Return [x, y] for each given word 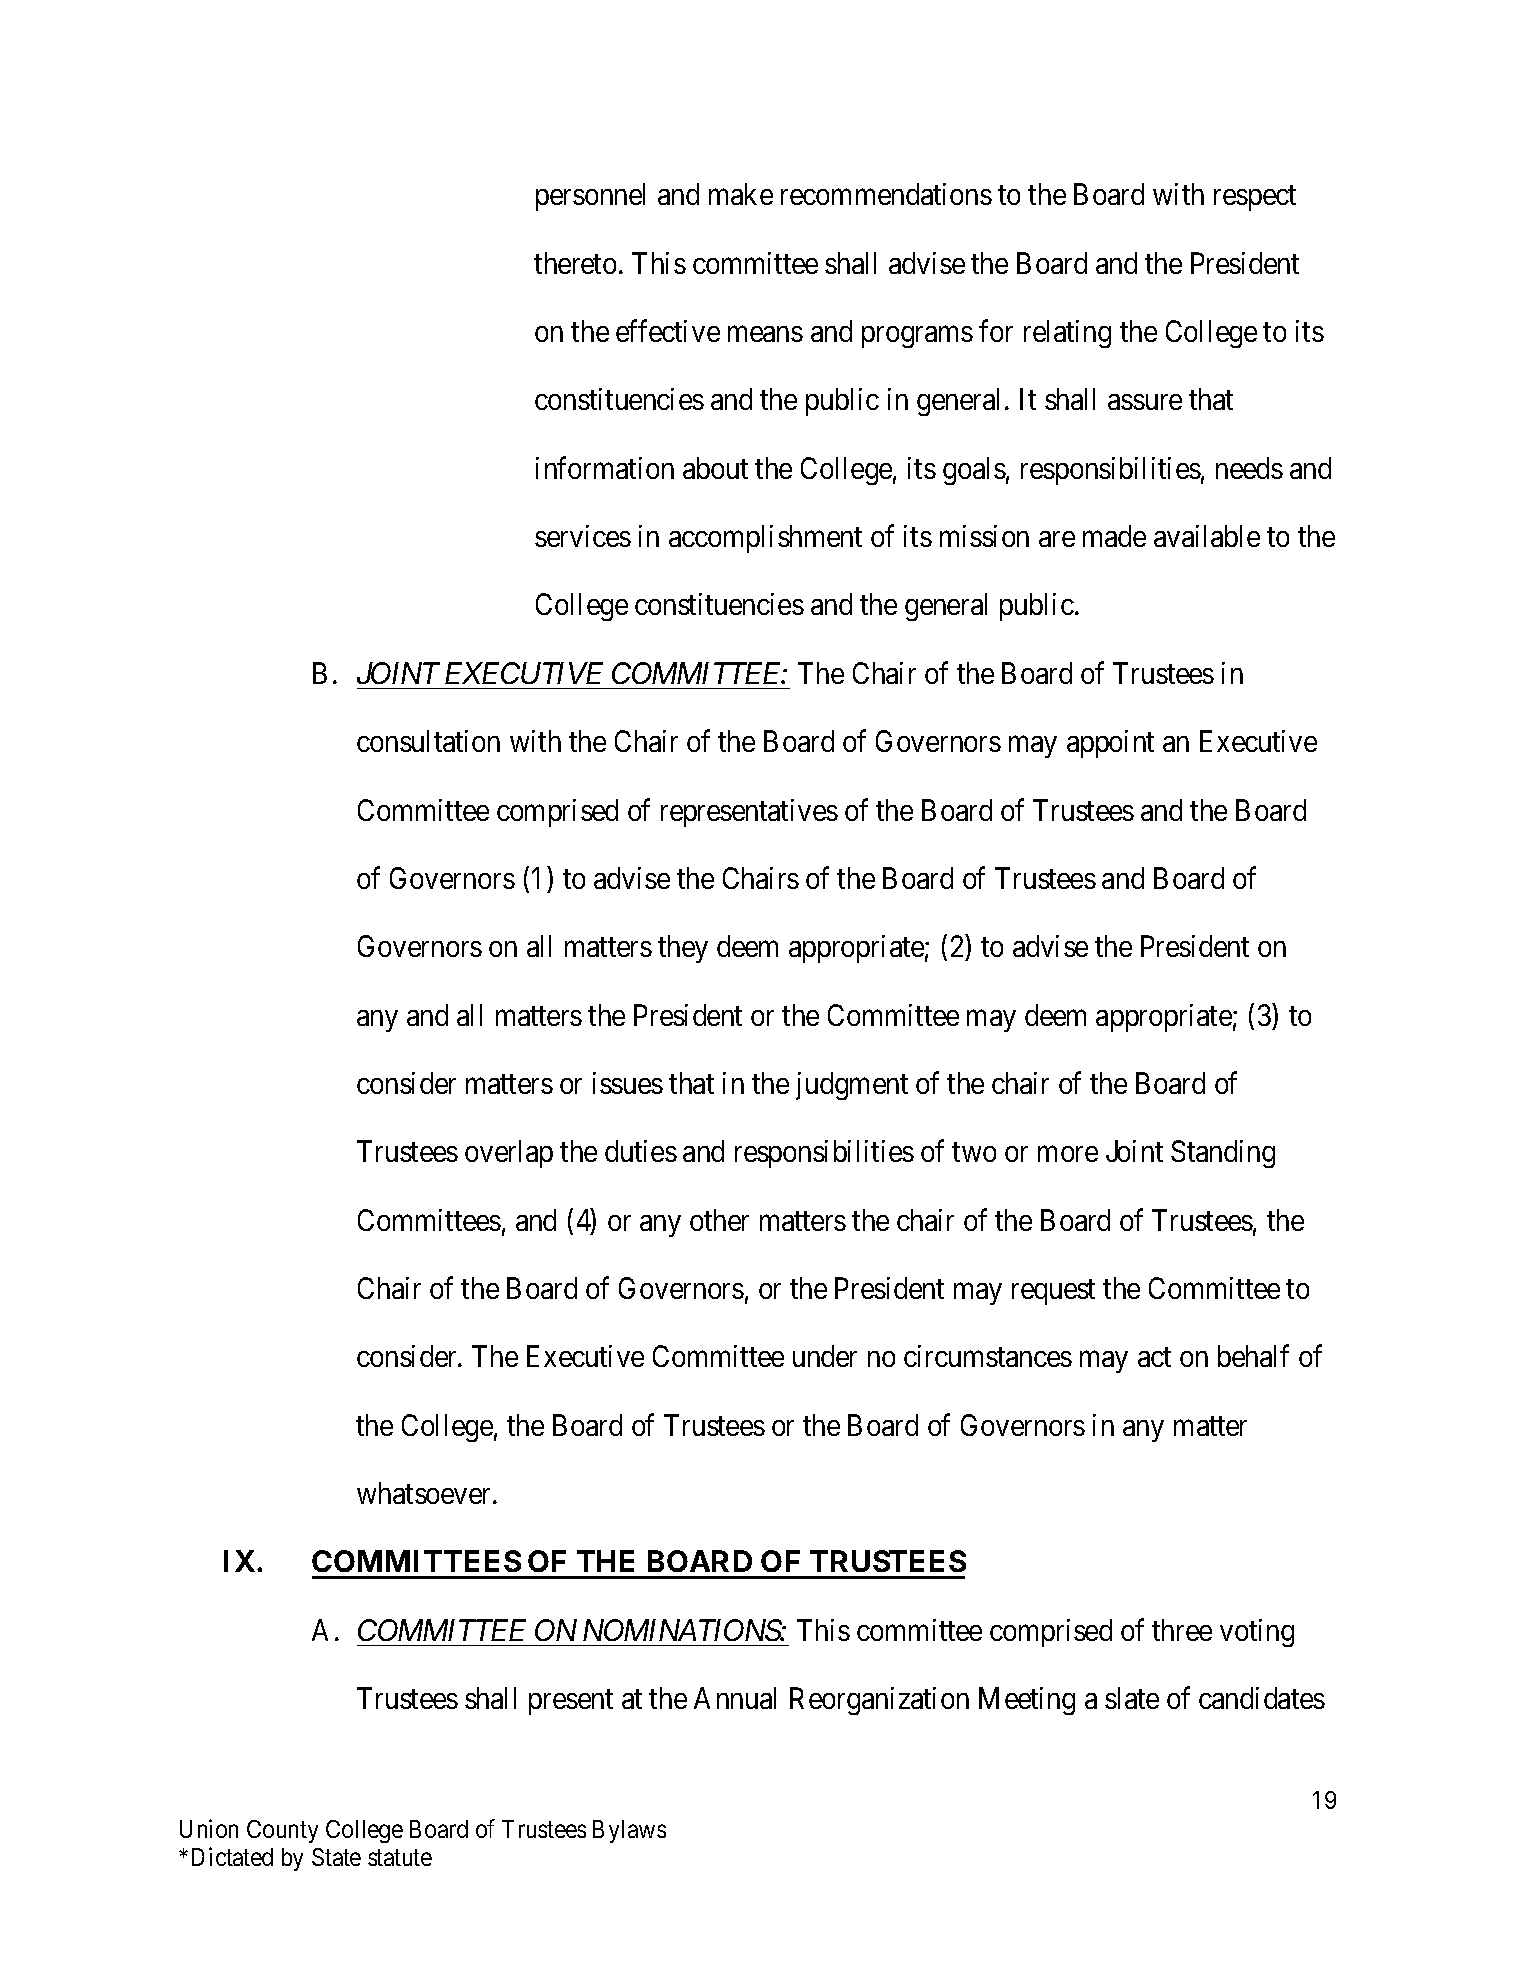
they [683, 949]
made [1114, 536]
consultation [428, 741]
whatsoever [425, 1493]
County [282, 1831]
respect [1255, 198]
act [1154, 1357]
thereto [575, 263]
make [741, 194]
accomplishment [765, 539]
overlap [509, 1154]
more [1068, 1154]
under [825, 1356]
